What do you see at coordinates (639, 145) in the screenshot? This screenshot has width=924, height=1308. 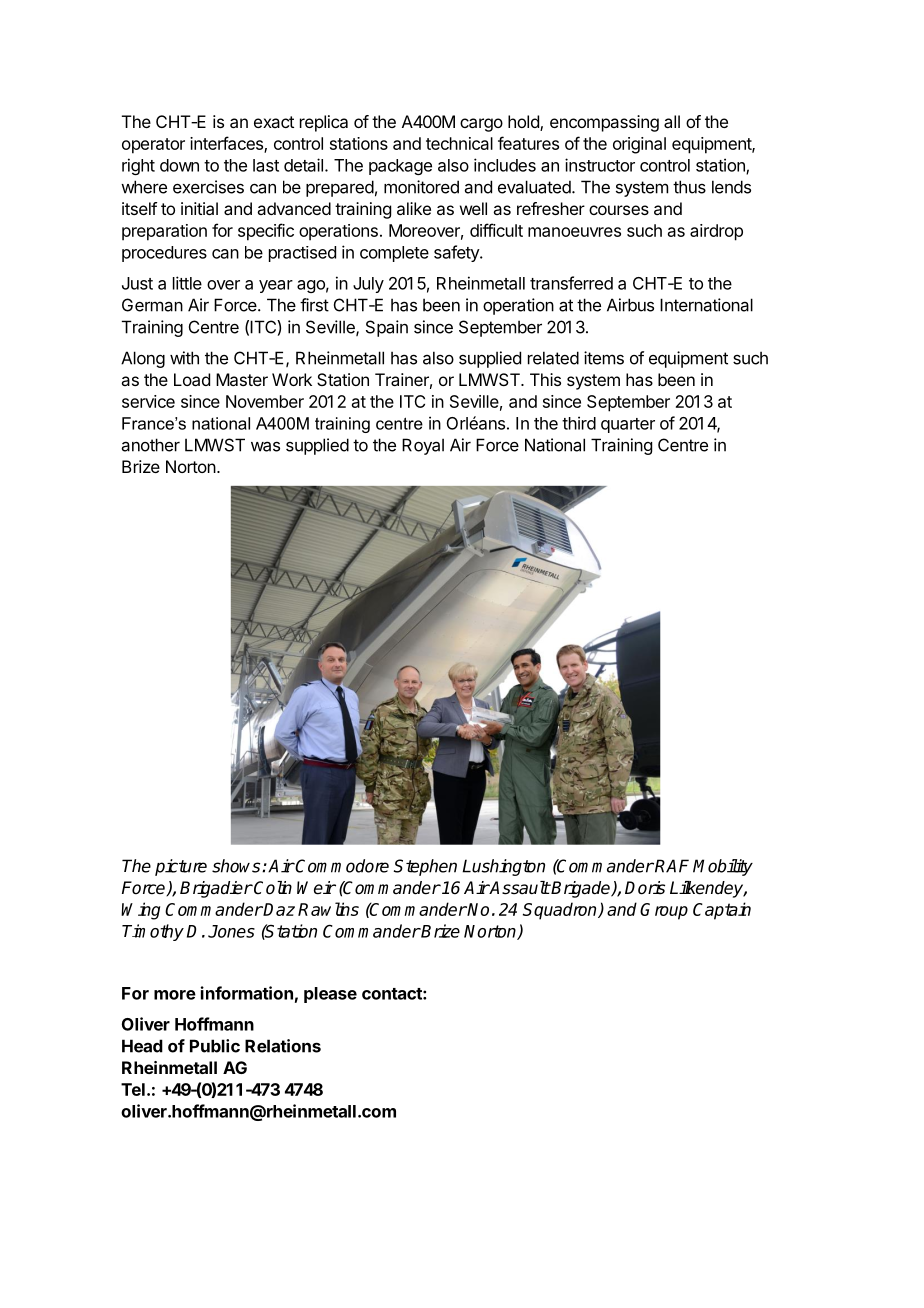 I see `original` at bounding box center [639, 145].
